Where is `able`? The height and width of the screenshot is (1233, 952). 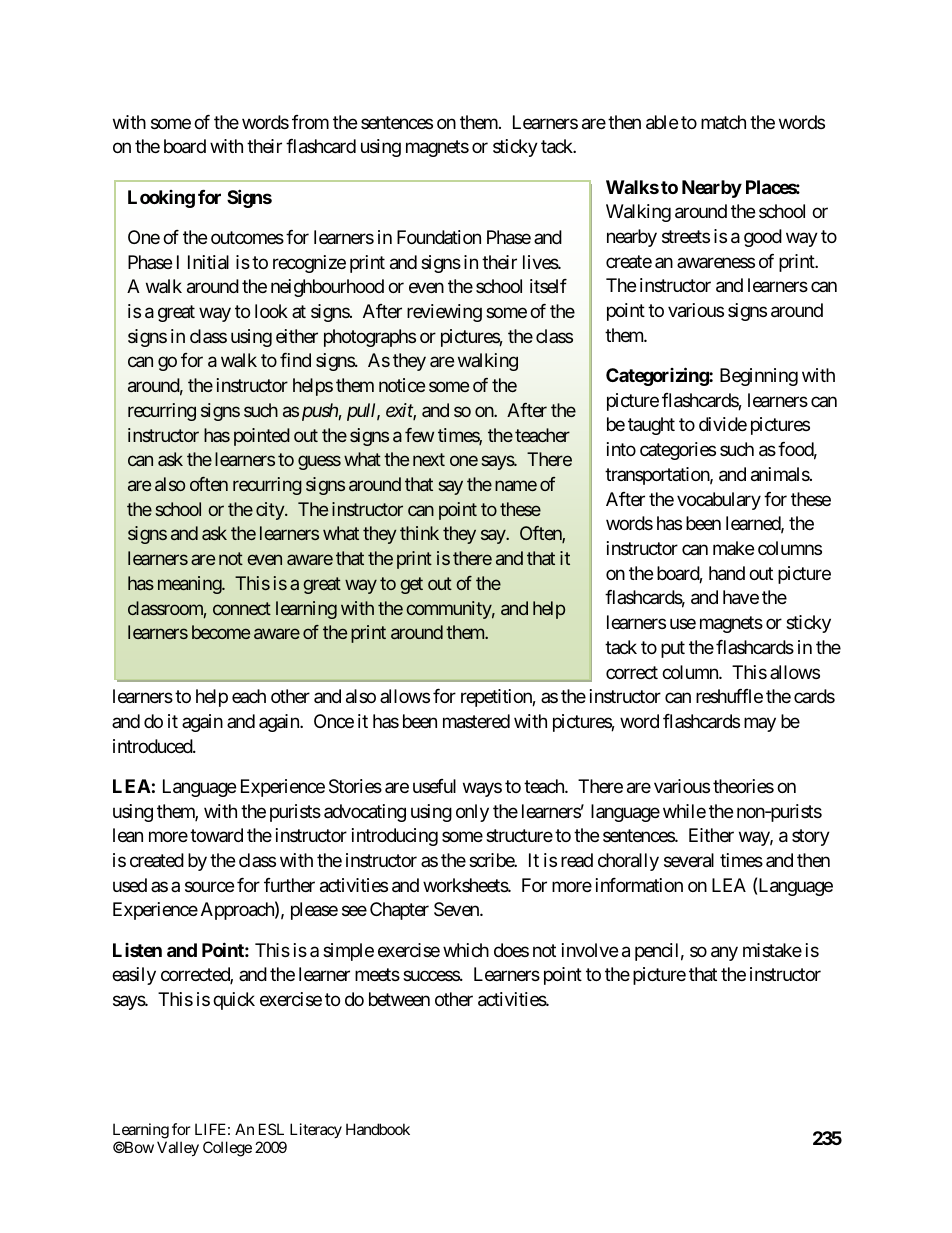 able is located at coordinates (662, 122).
